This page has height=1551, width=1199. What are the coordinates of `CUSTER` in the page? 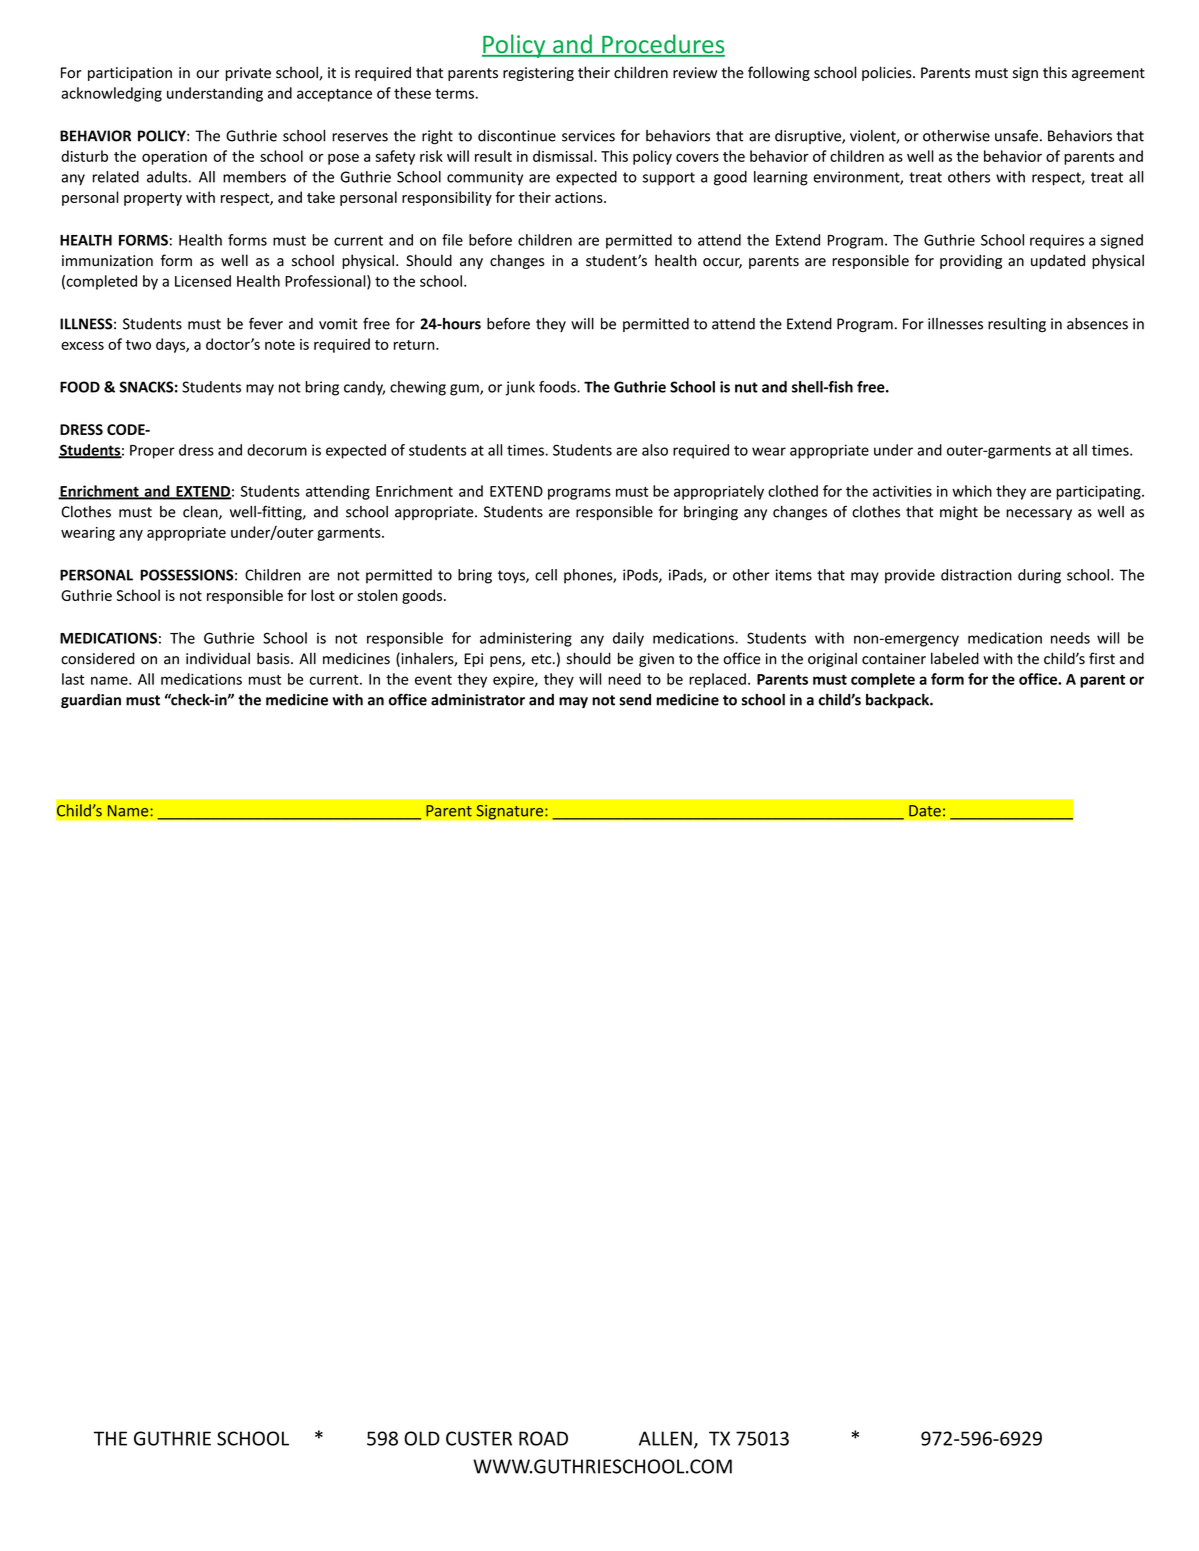 It's located at (479, 1438).
